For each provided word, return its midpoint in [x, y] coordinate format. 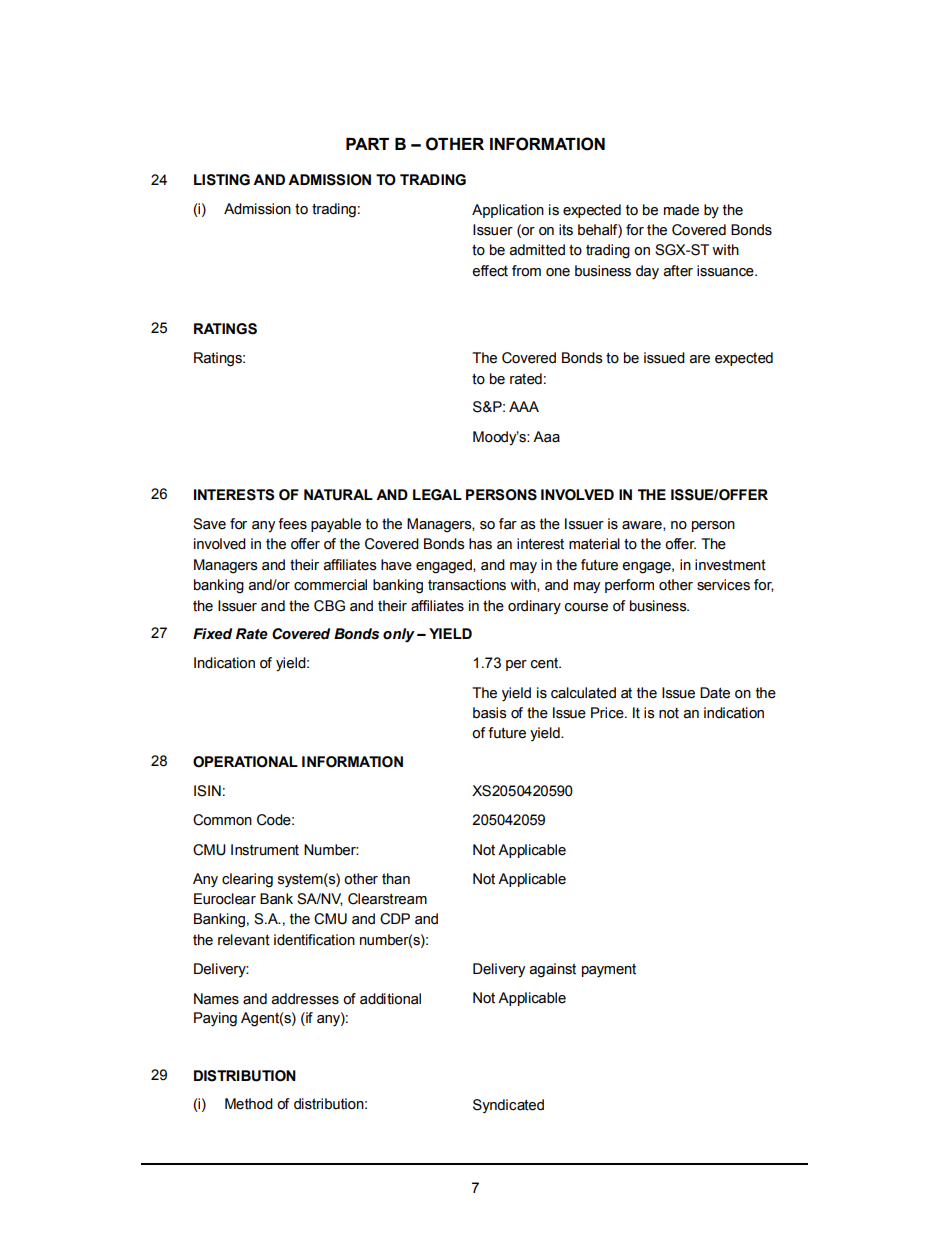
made [681, 210]
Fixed [212, 634]
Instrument [265, 850]
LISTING [222, 180]
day [647, 272]
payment [609, 971]
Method [249, 1104]
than [396, 879]
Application [508, 211]
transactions [467, 585]
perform [629, 586]
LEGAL [437, 495]
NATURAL [338, 495]
